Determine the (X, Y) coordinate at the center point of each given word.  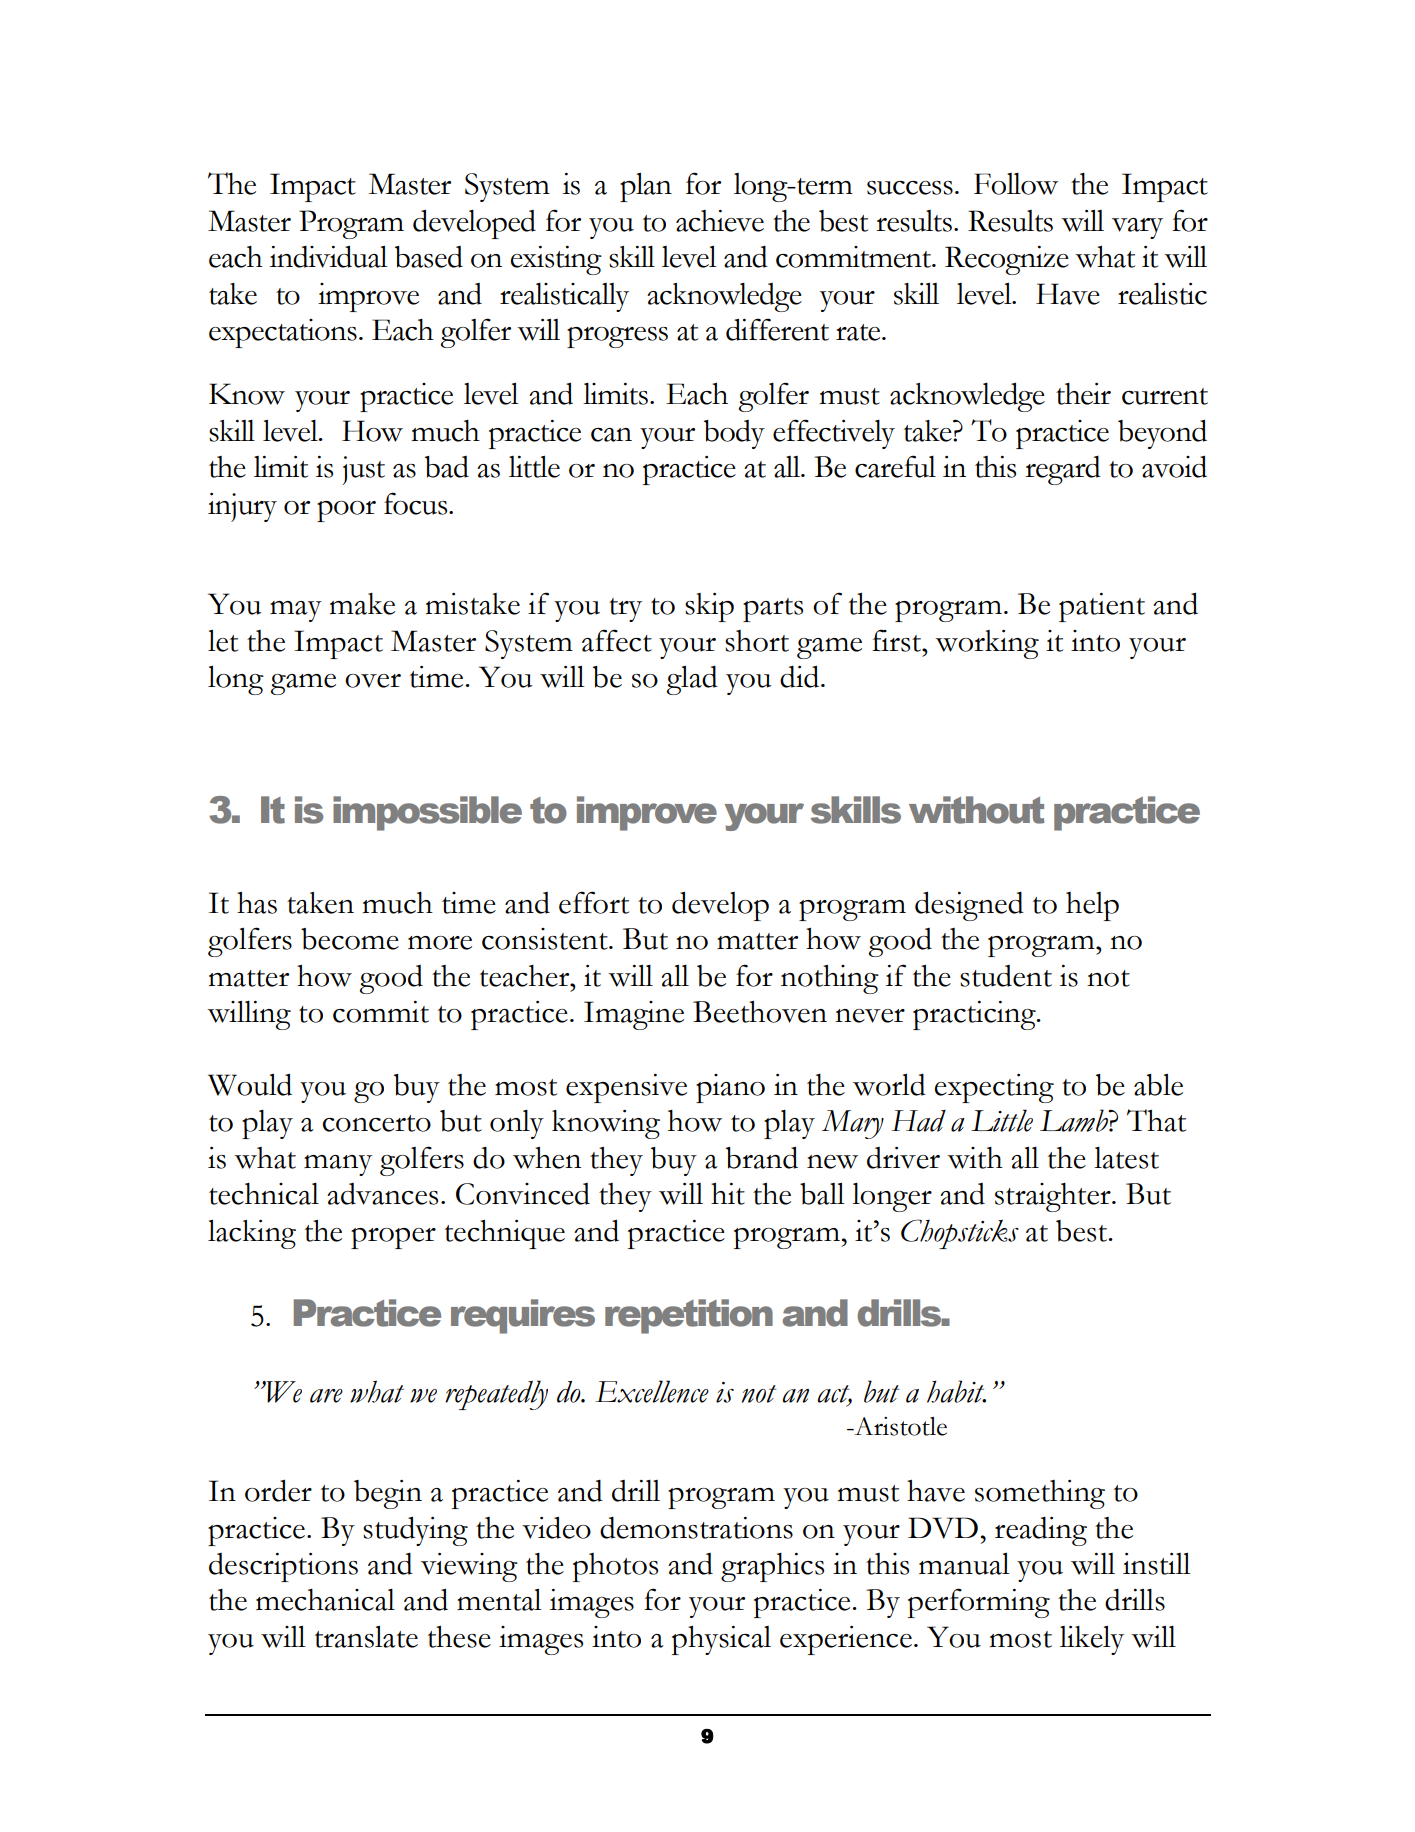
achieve (720, 221)
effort (594, 902)
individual (329, 256)
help (1092, 906)
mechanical (325, 1600)
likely (1092, 1640)
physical (721, 1640)
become (350, 939)
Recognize (1007, 260)
